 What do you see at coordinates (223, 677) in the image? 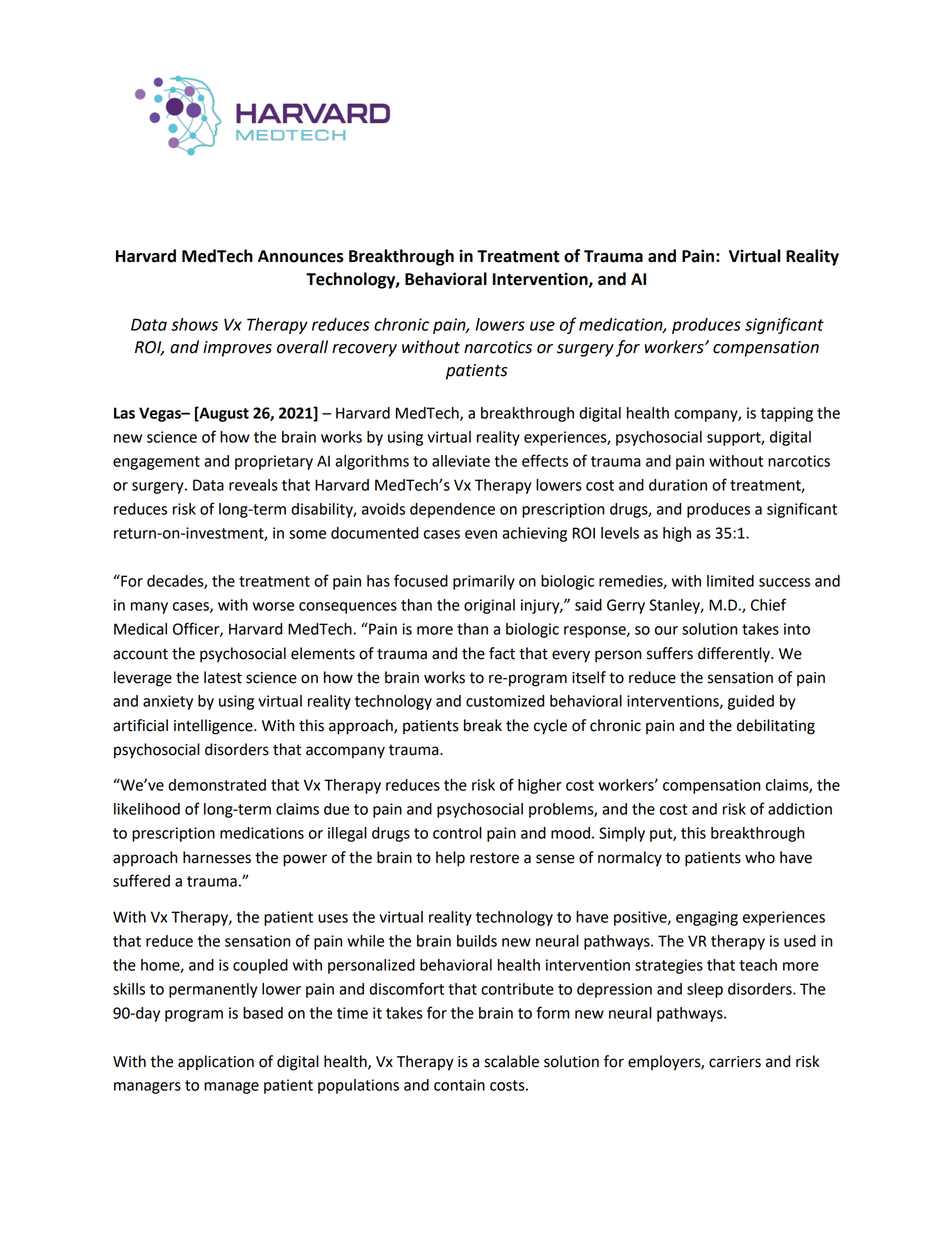
I see `latest` at bounding box center [223, 677].
